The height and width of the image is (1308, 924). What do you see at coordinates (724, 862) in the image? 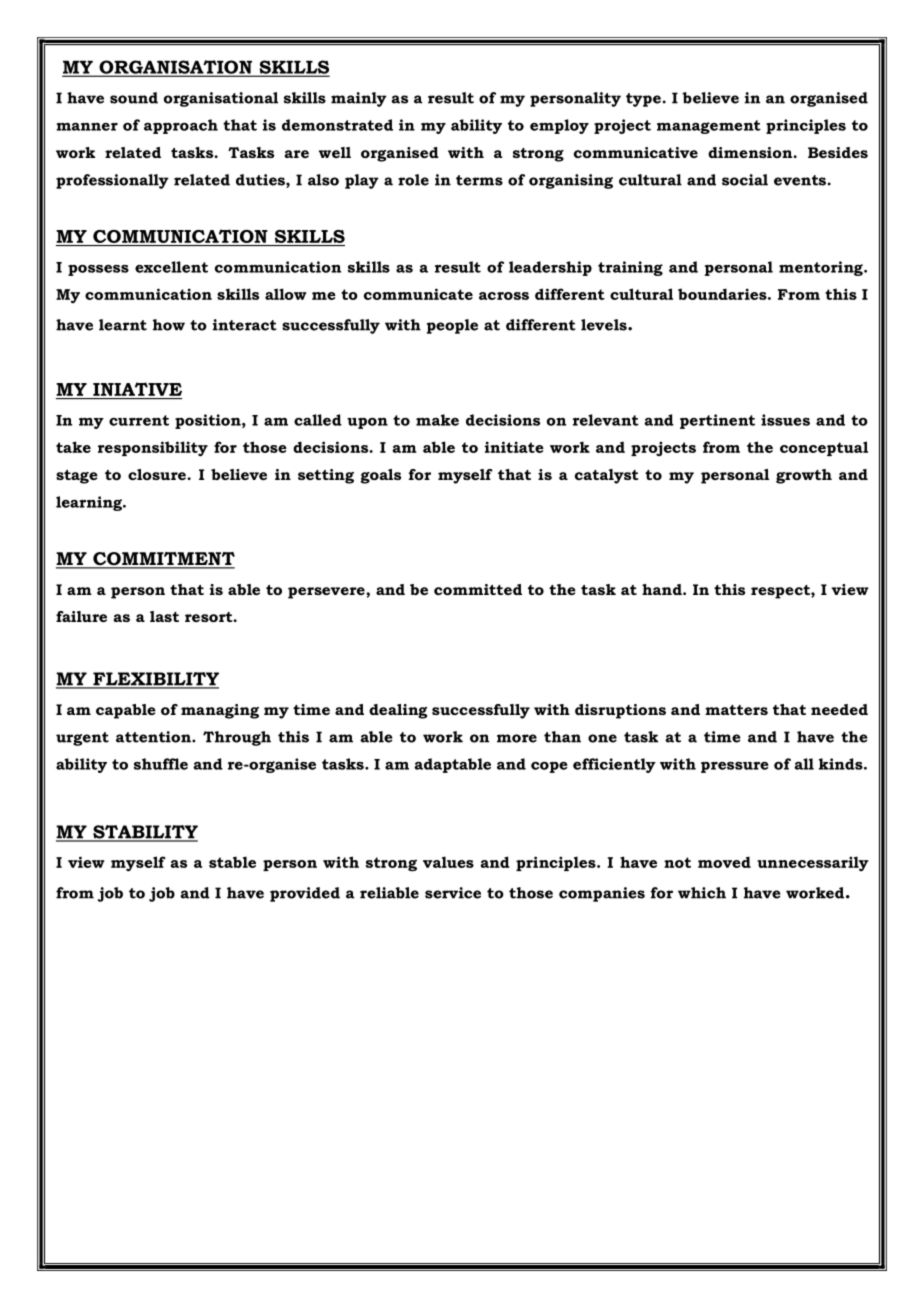
I see `moved` at bounding box center [724, 862].
